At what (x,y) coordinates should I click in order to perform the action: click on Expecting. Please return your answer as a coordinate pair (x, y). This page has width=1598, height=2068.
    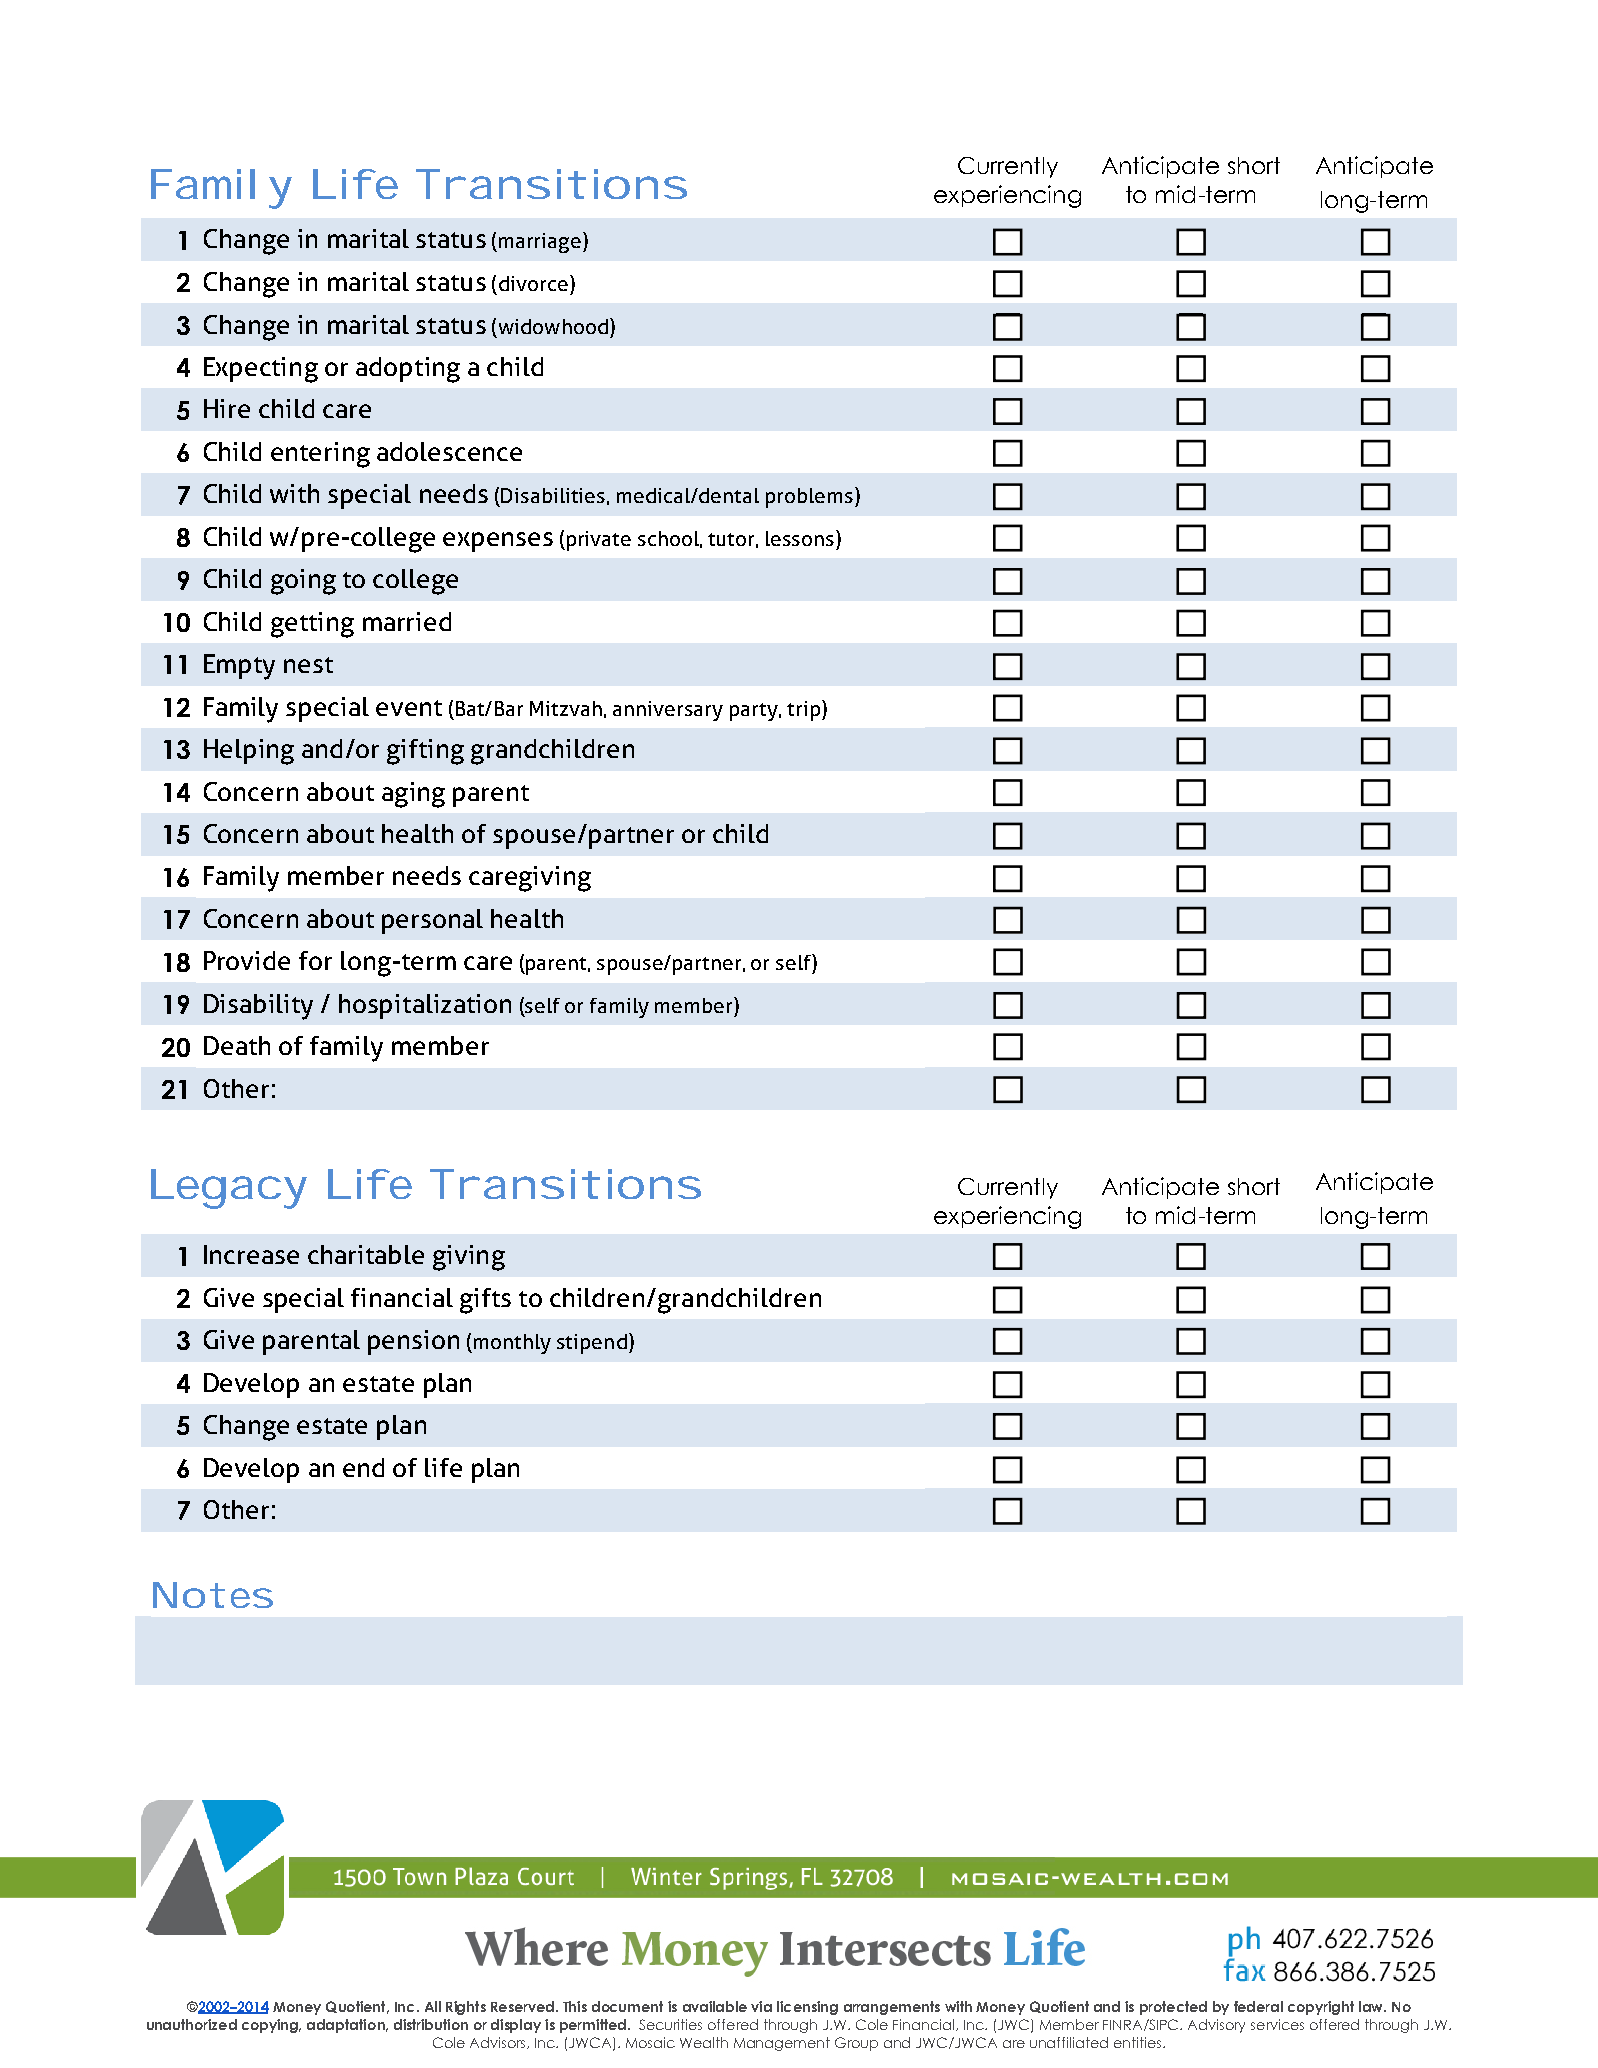
    Looking at the image, I should click on (261, 370).
